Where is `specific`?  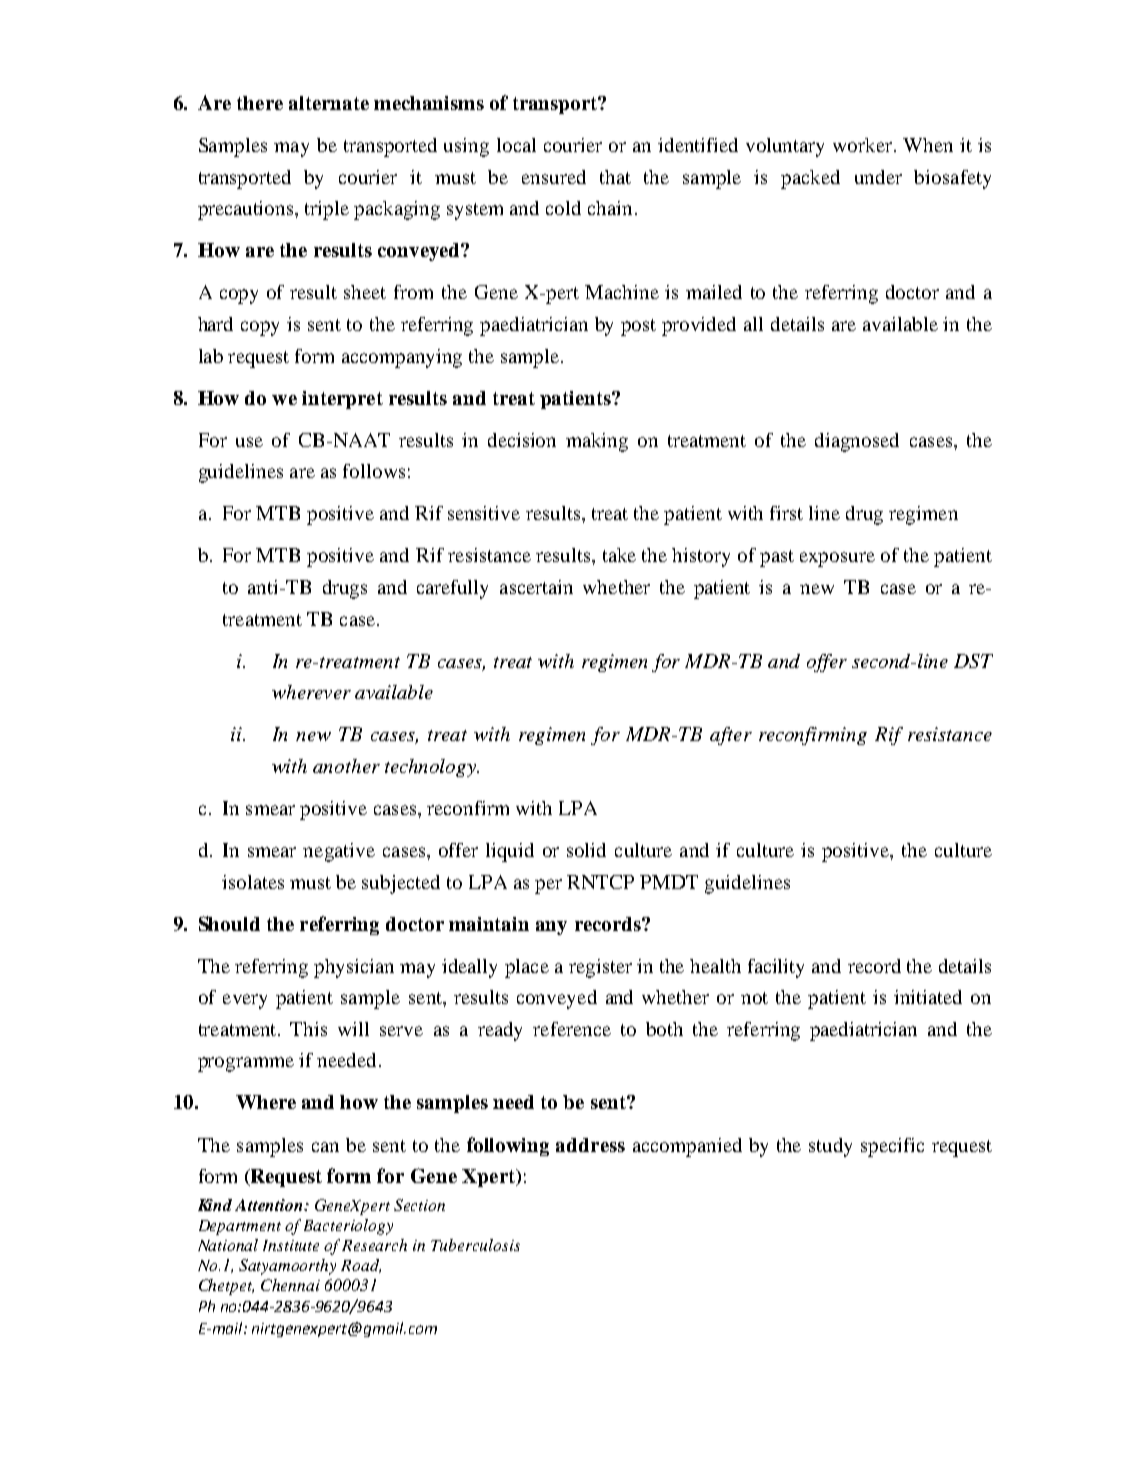
specific is located at coordinates (892, 1147).
